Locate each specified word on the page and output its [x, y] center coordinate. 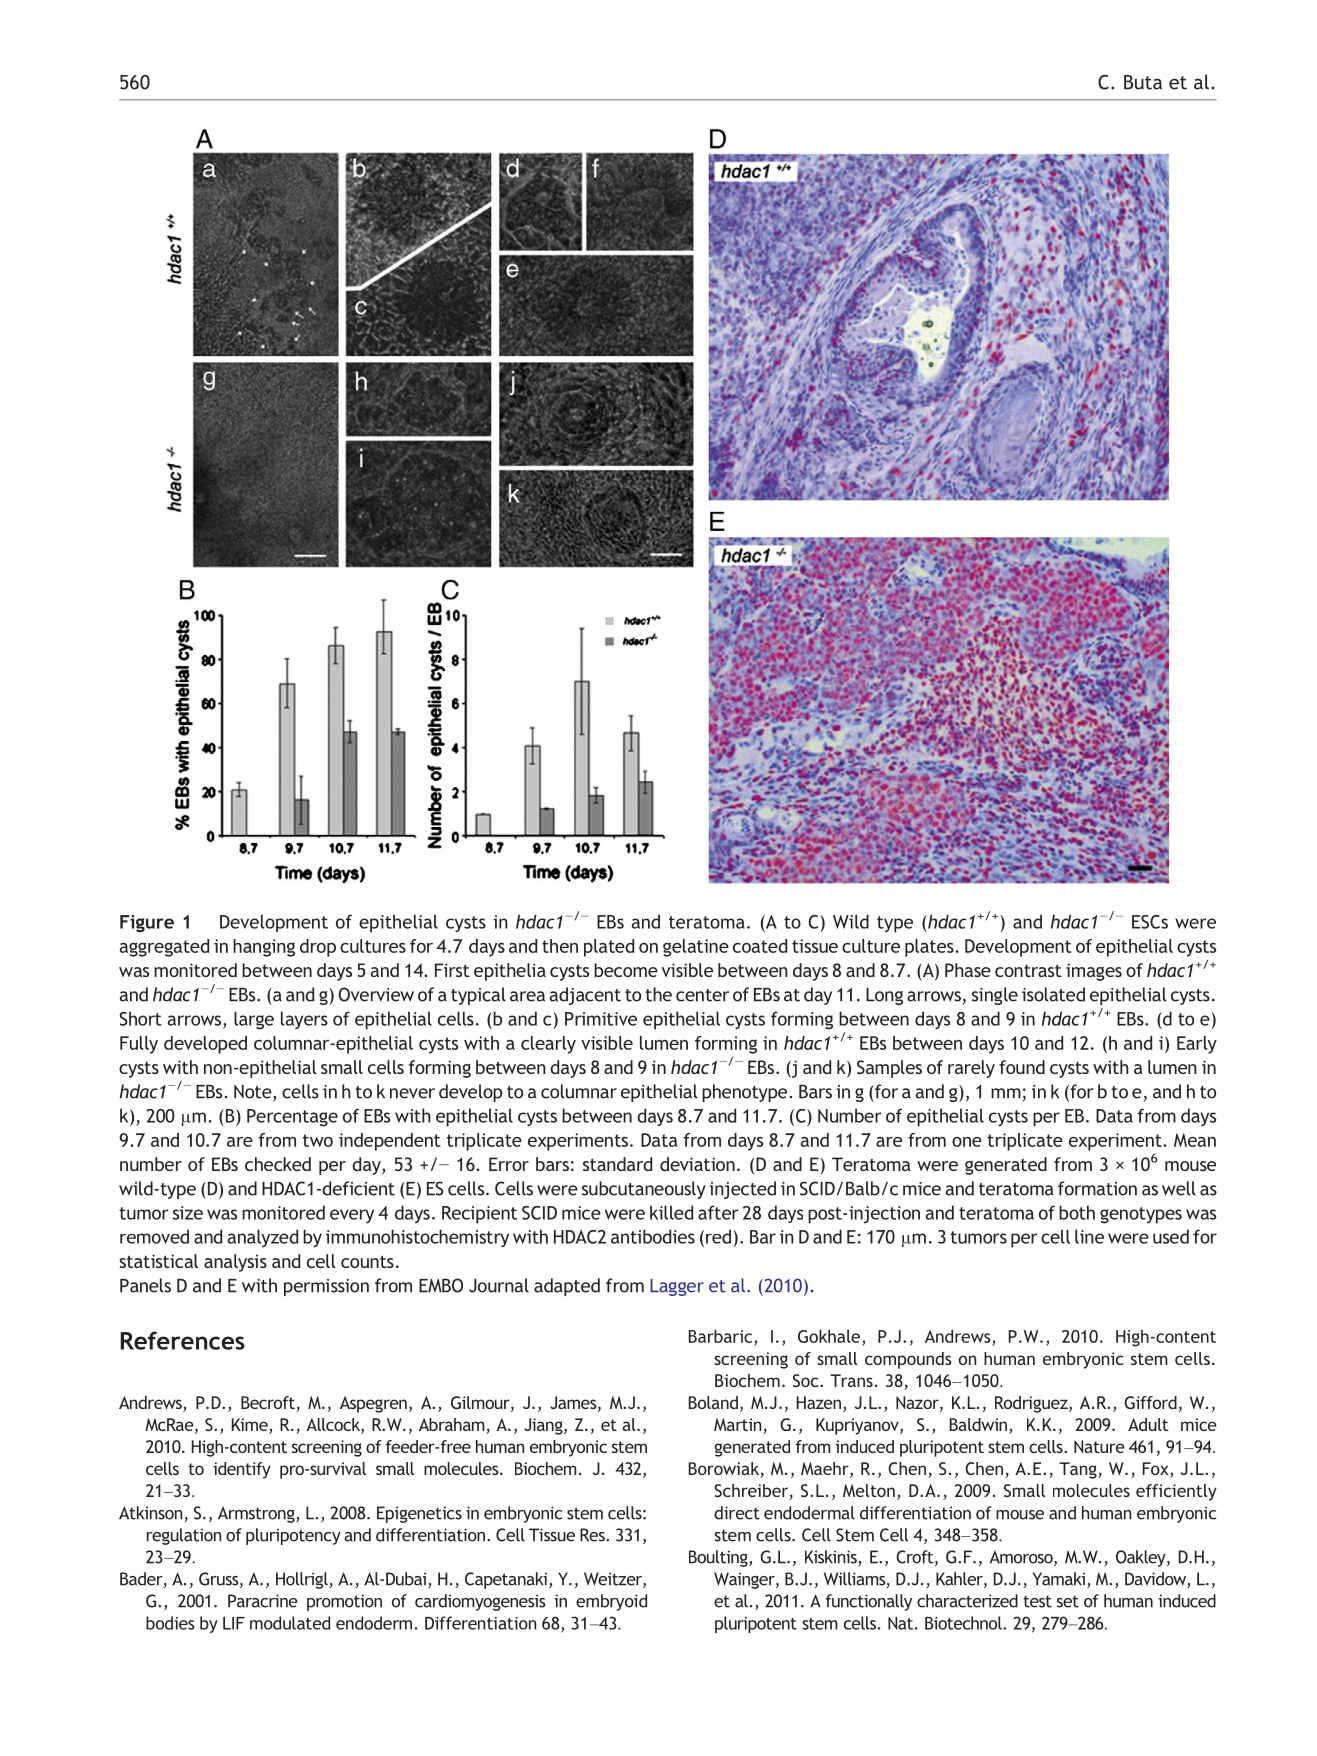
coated [760, 946]
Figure [147, 924]
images [1094, 972]
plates [930, 948]
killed [671, 1212]
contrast [1028, 970]
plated [609, 948]
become [626, 970]
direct [737, 1513]
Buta [1143, 82]
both [1077, 1212]
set [1068, 1602]
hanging [264, 948]
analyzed [263, 1238]
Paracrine [263, 1601]
